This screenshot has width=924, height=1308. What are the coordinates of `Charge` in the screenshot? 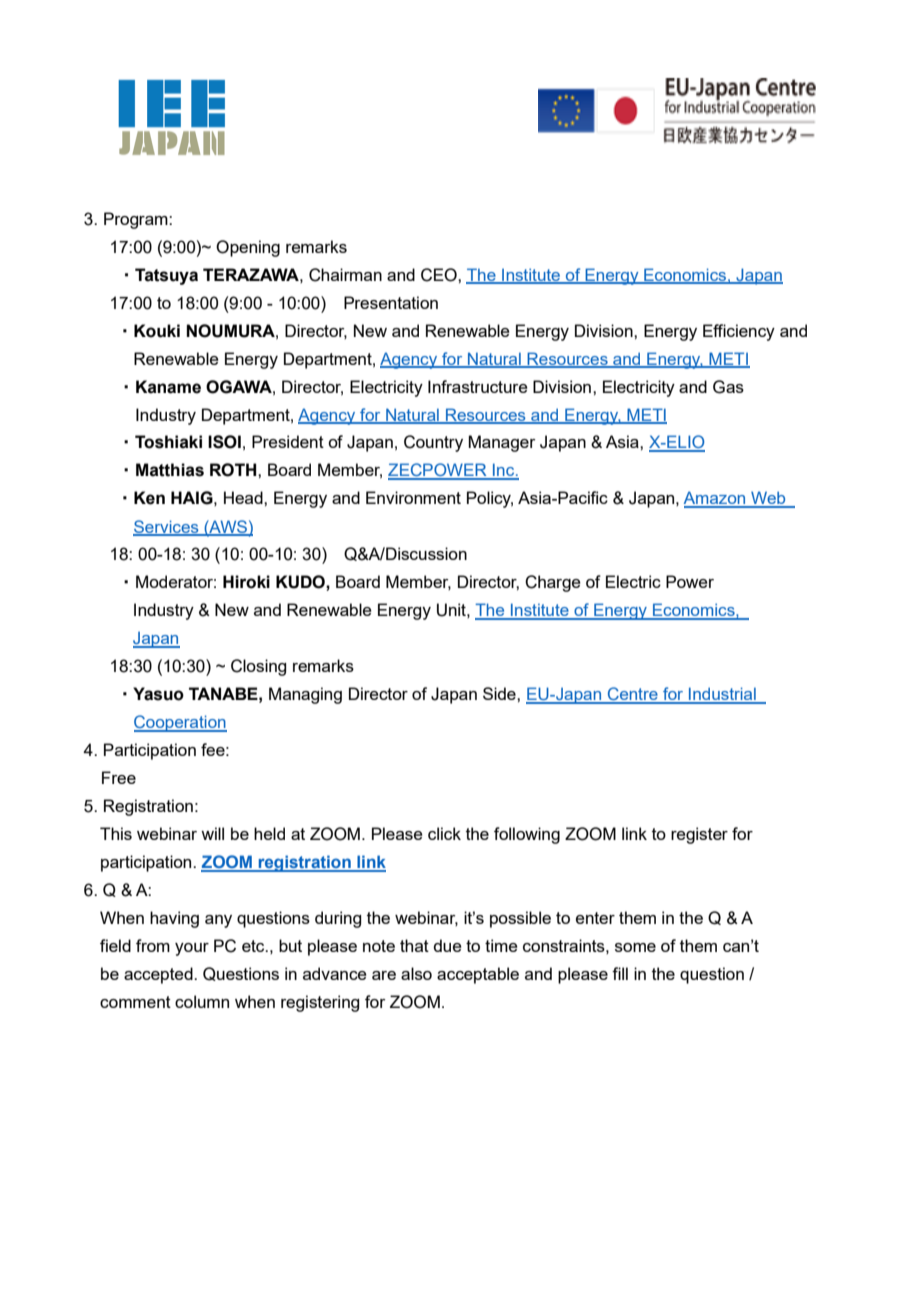 It's located at (553, 583).
